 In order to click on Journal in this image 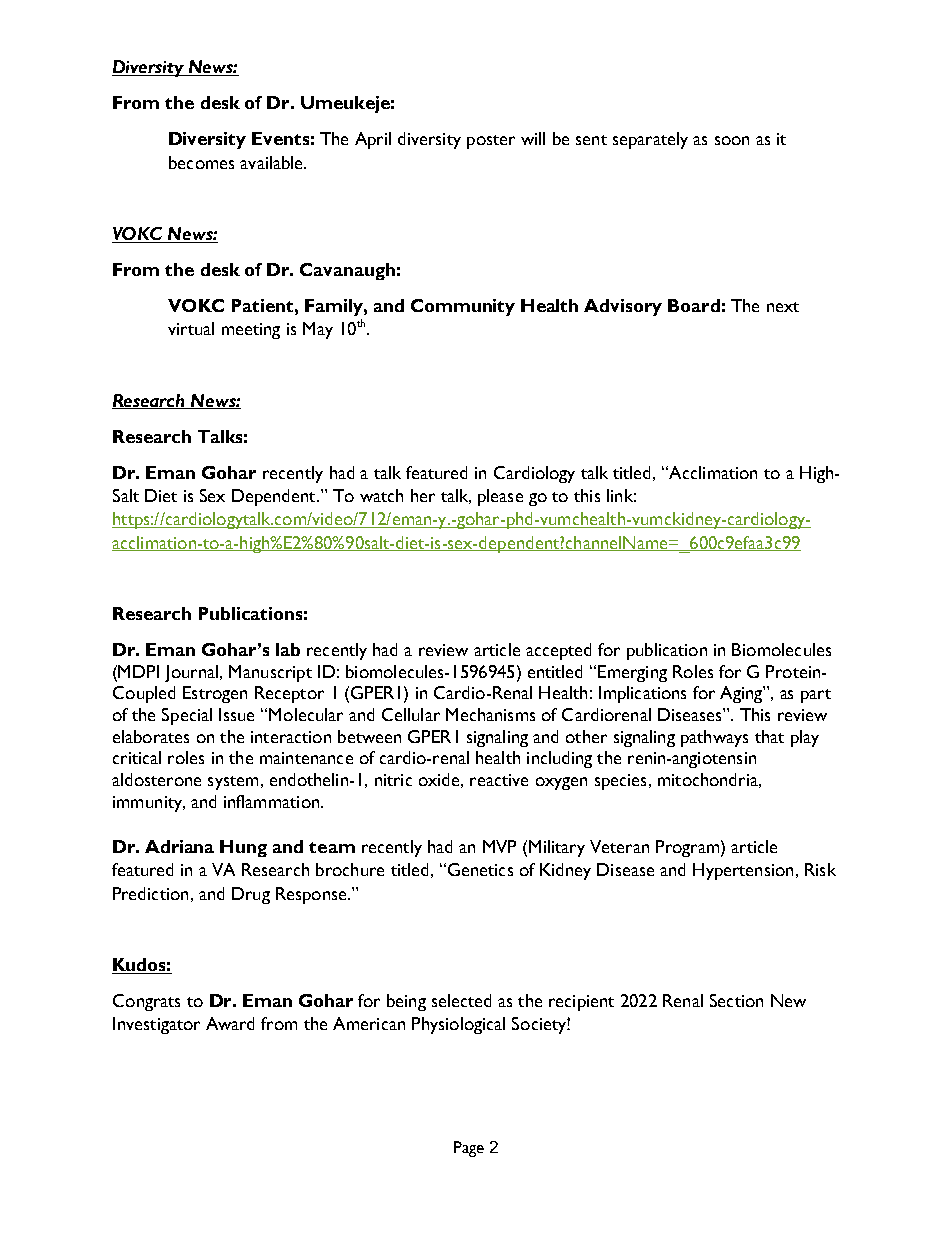, I will do `click(191, 673)`.
